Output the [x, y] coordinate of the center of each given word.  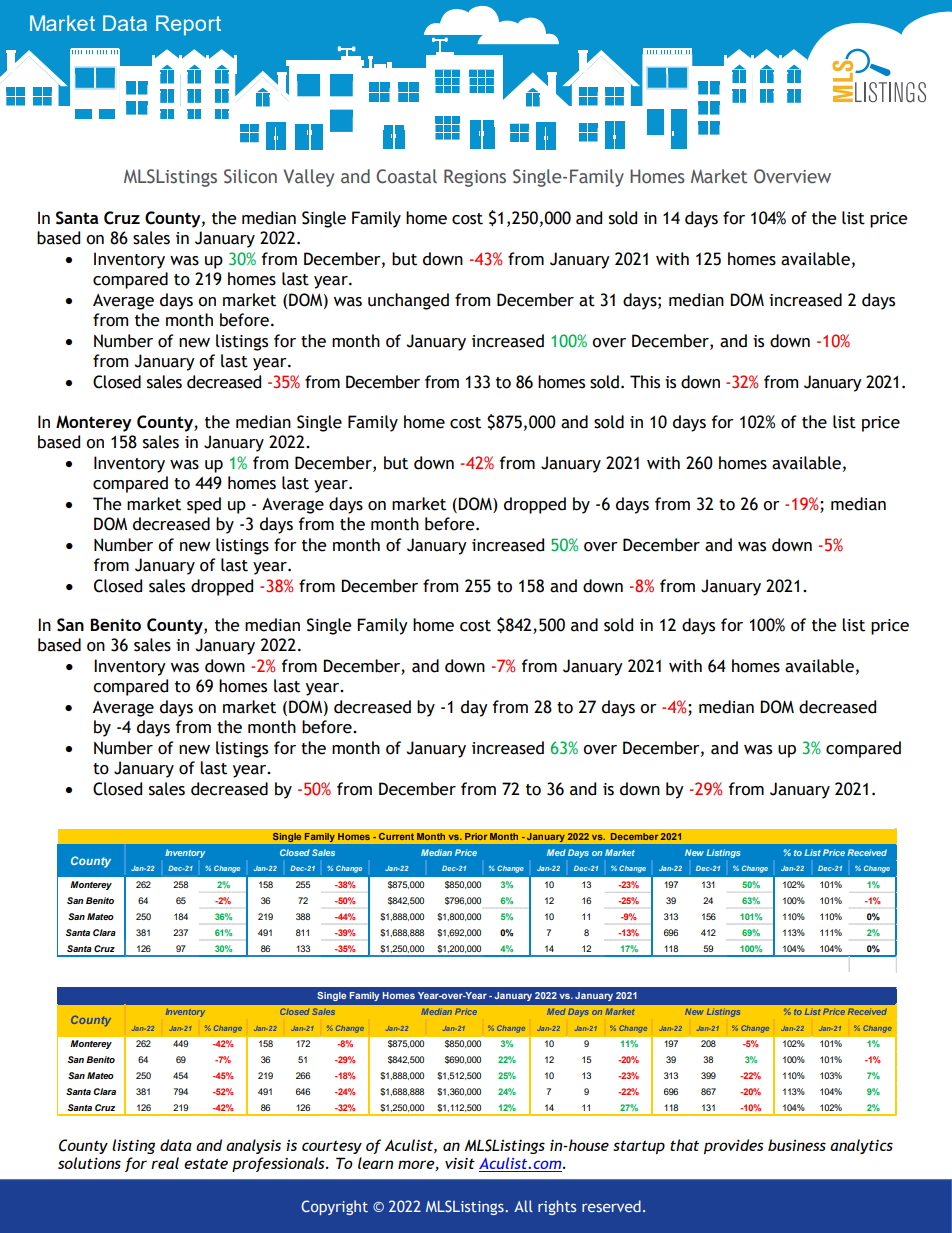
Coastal [406, 176]
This [645, 382]
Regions [475, 178]
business [797, 1145]
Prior [476, 836]
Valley [309, 178]
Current [396, 836]
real [165, 1163]
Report [188, 25]
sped [204, 505]
